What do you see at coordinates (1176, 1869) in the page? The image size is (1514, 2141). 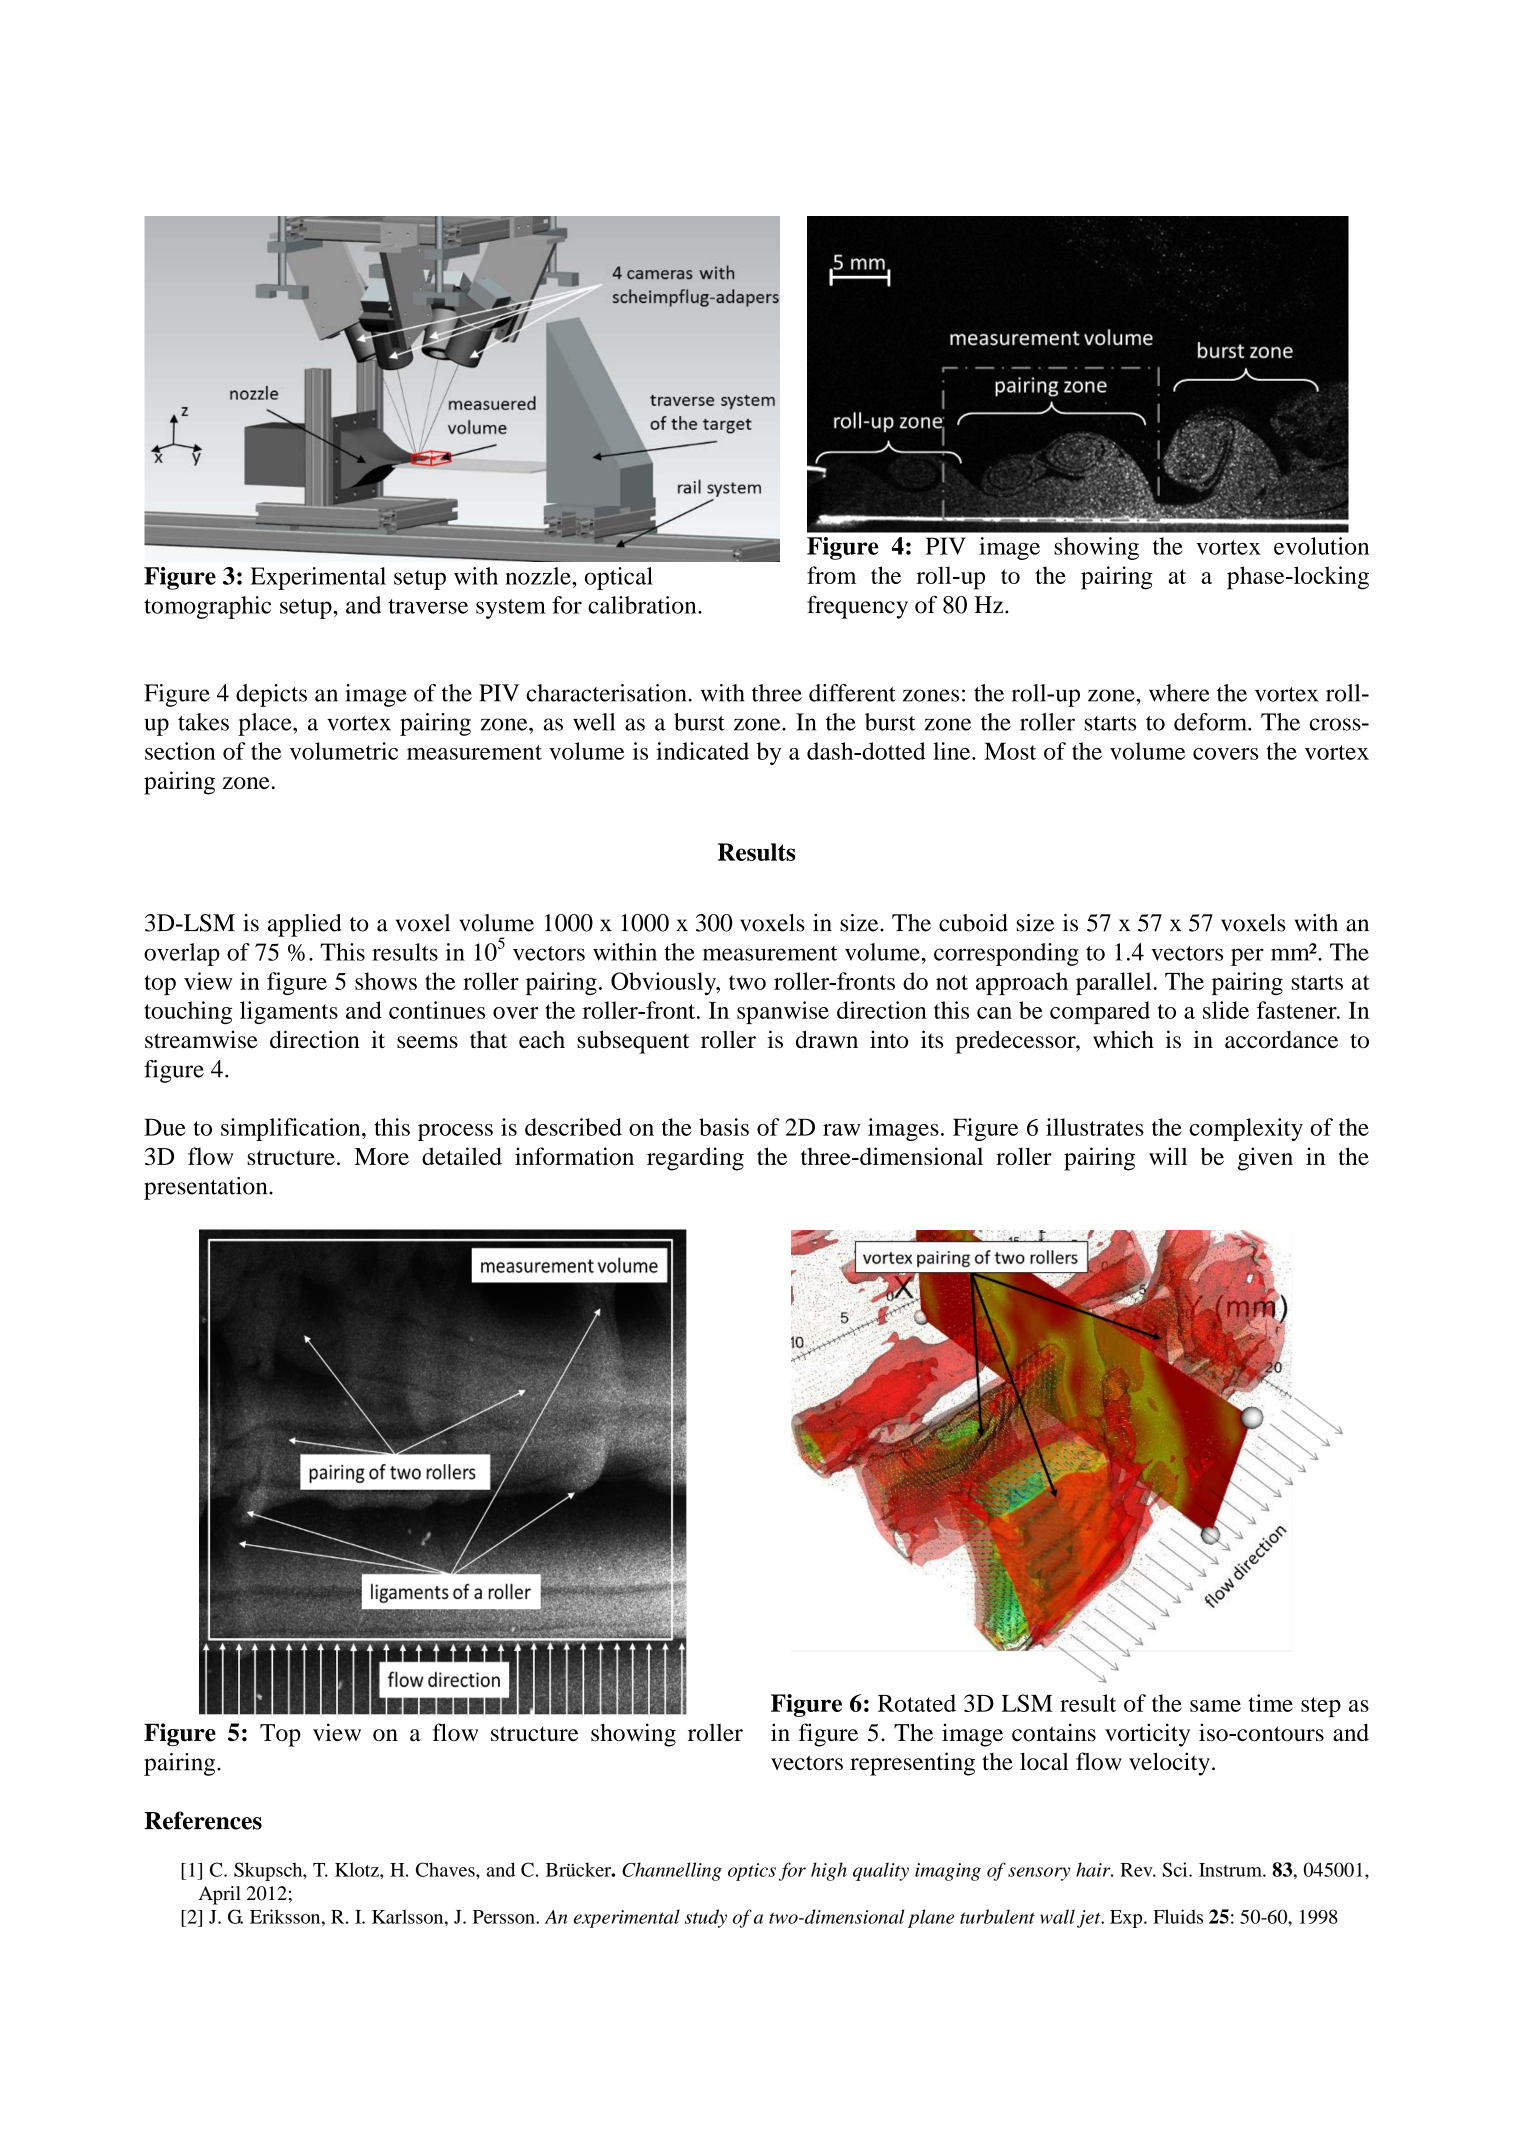 I see `Sci` at bounding box center [1176, 1869].
